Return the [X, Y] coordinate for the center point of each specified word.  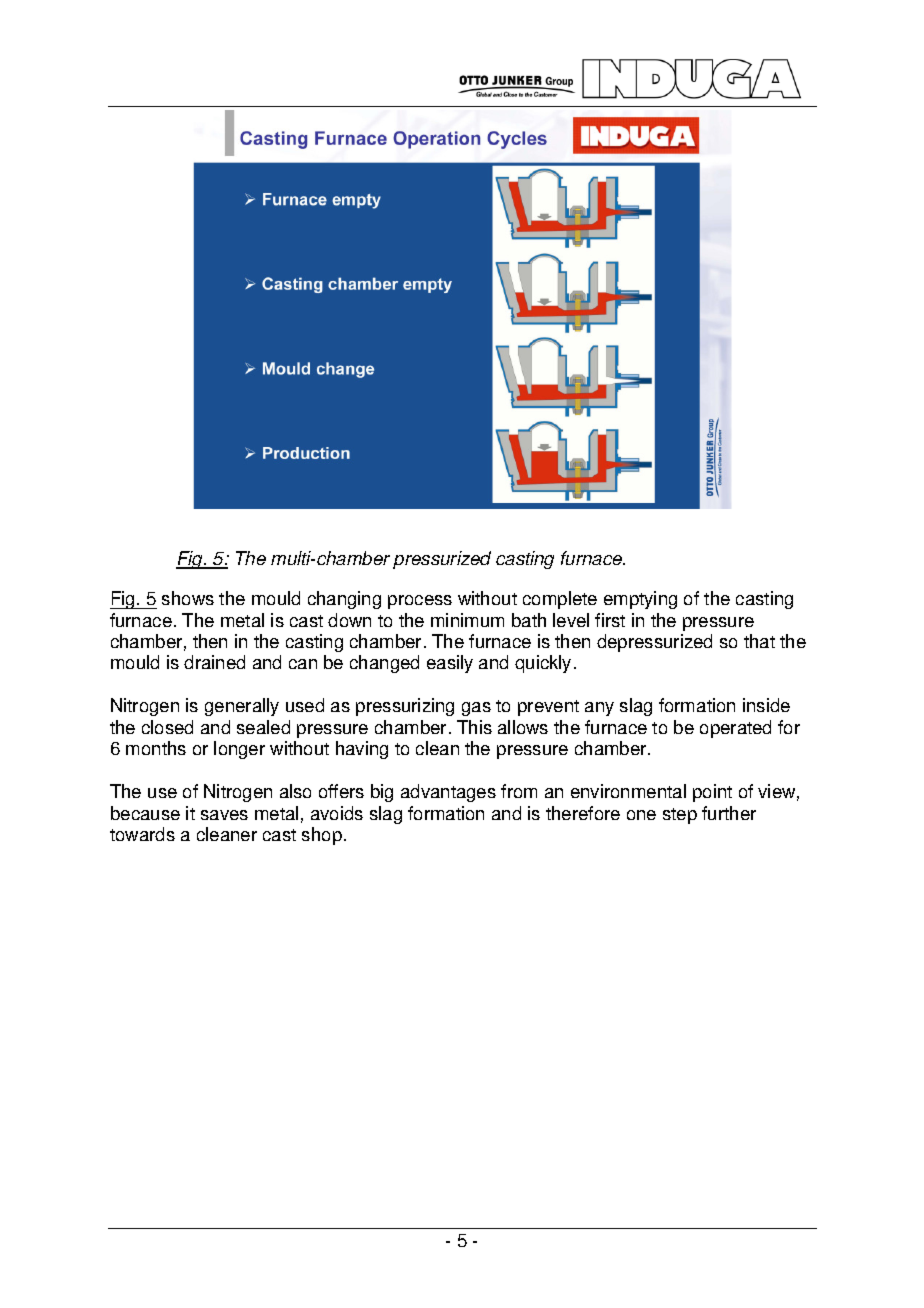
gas [476, 709]
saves [224, 815]
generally [242, 707]
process [420, 602]
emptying [640, 600]
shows [188, 598]
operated [735, 729]
